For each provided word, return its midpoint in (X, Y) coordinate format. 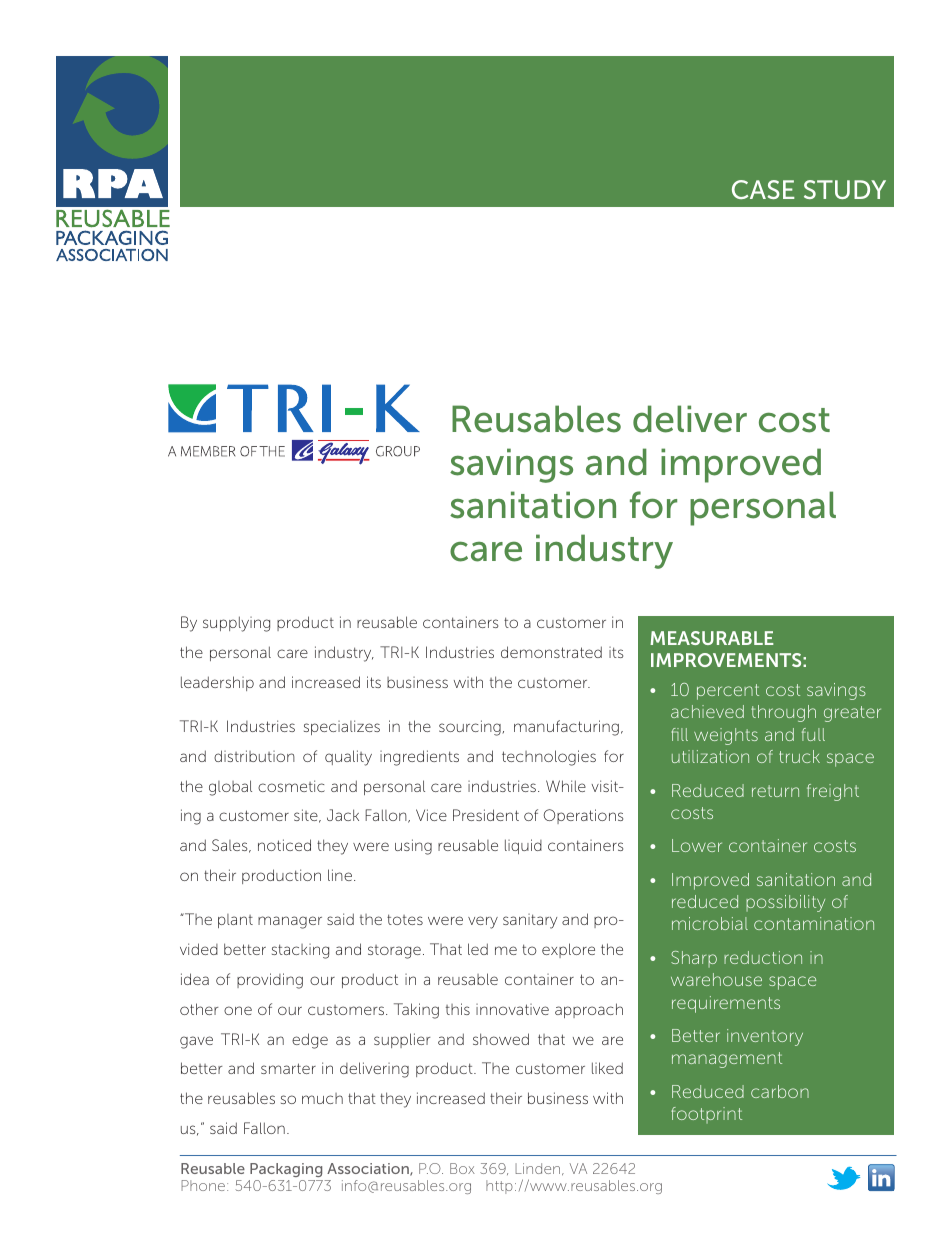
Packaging (286, 1170)
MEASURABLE (712, 638)
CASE (763, 189)
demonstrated (551, 652)
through (783, 713)
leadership (217, 683)
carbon (780, 1091)
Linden (539, 1169)
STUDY (845, 189)
